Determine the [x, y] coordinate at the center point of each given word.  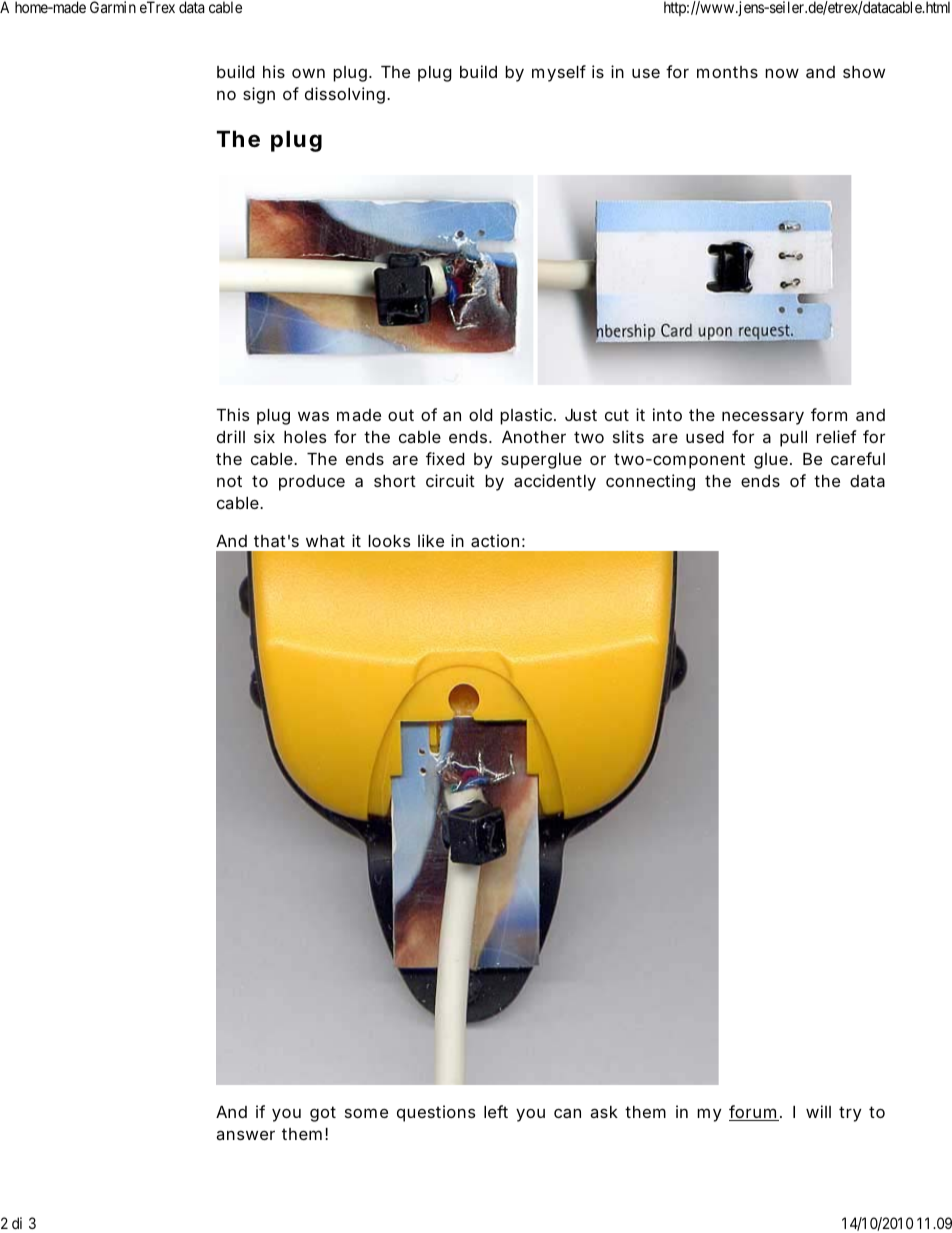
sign [259, 95]
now [782, 73]
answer [245, 1135]
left [496, 1111]
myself [559, 73]
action [495, 540]
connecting [650, 482]
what [325, 541]
